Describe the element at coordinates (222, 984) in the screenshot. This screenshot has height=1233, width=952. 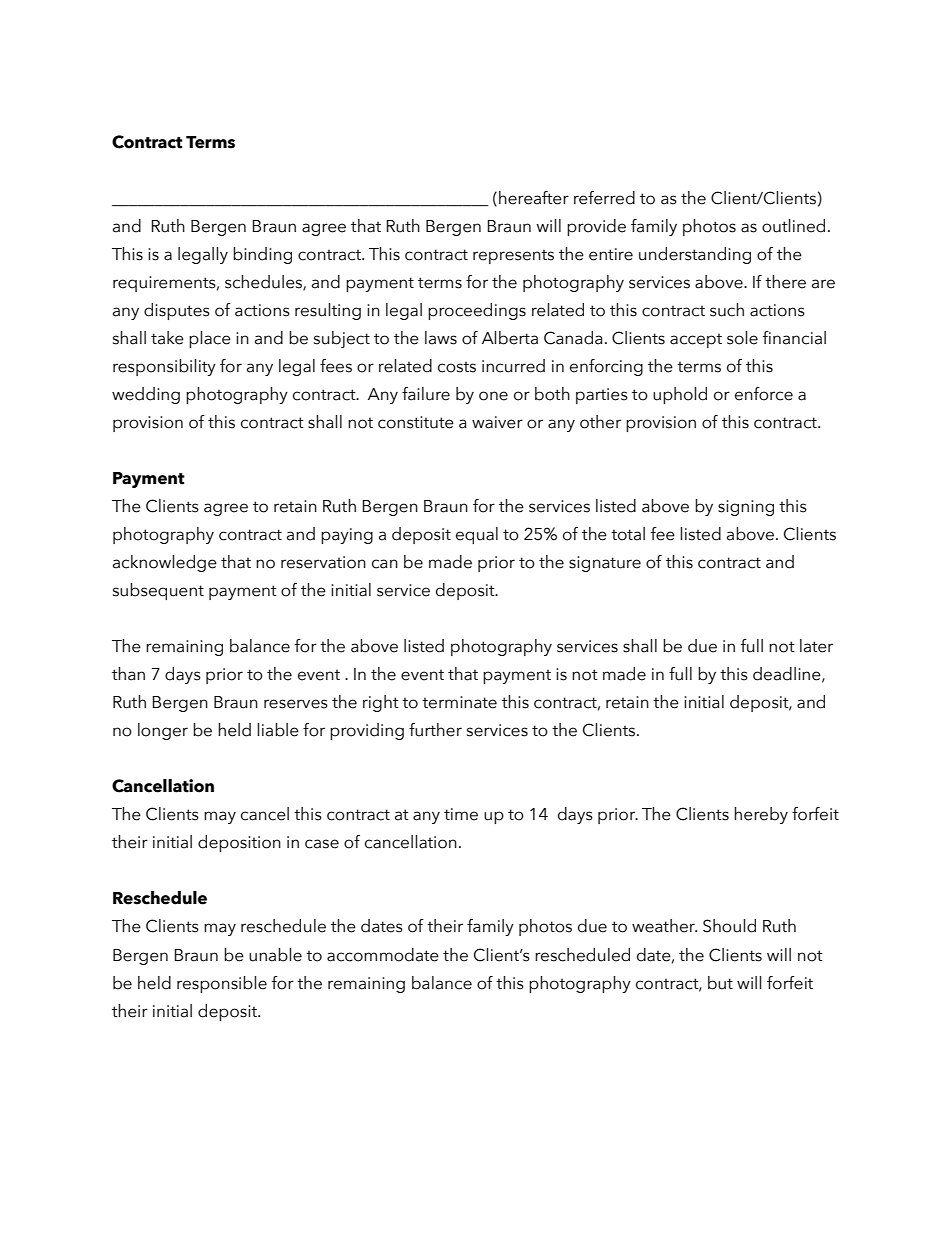
I see `responsible` at that location.
